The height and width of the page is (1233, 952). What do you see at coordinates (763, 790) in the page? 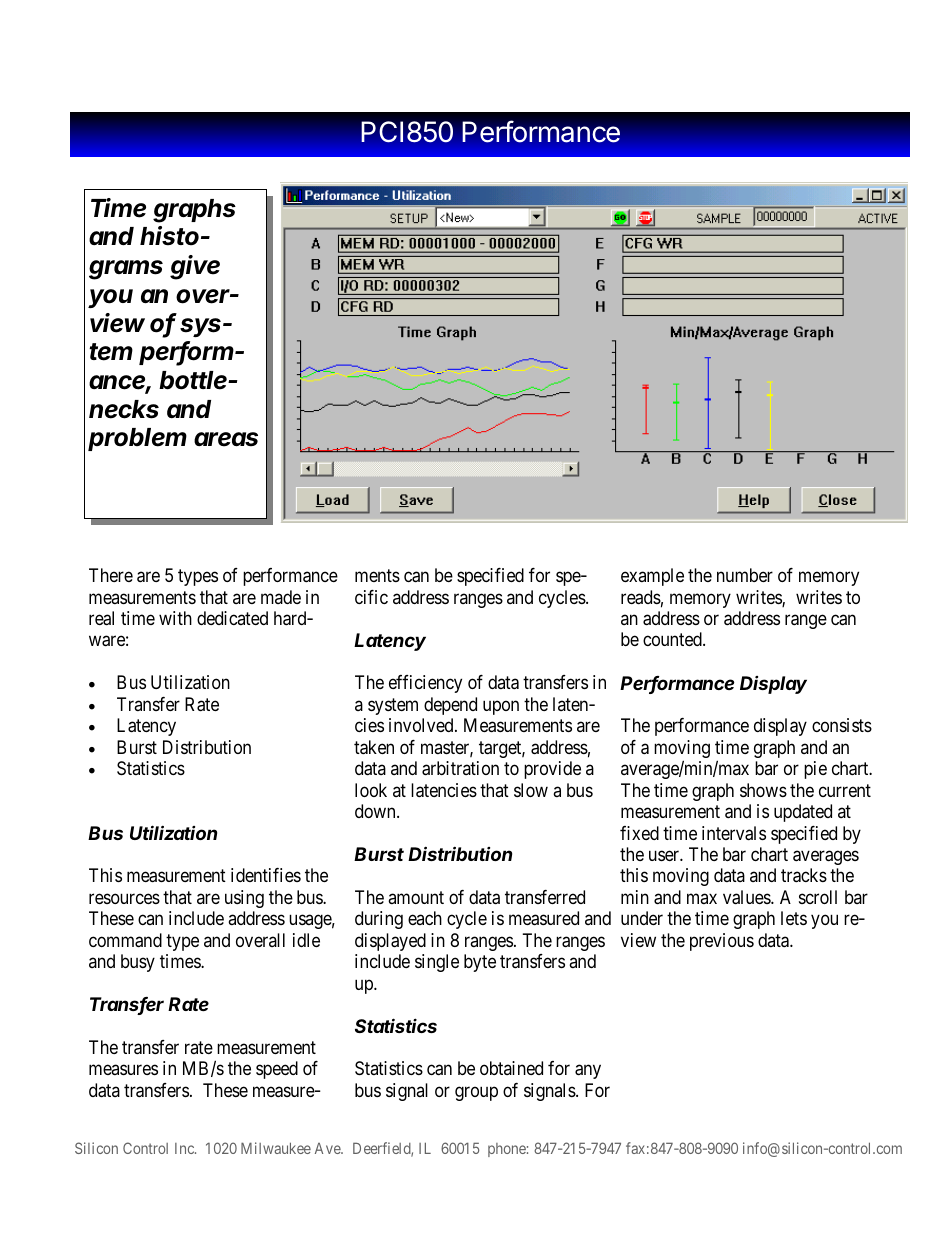
I see `shows` at bounding box center [763, 790].
